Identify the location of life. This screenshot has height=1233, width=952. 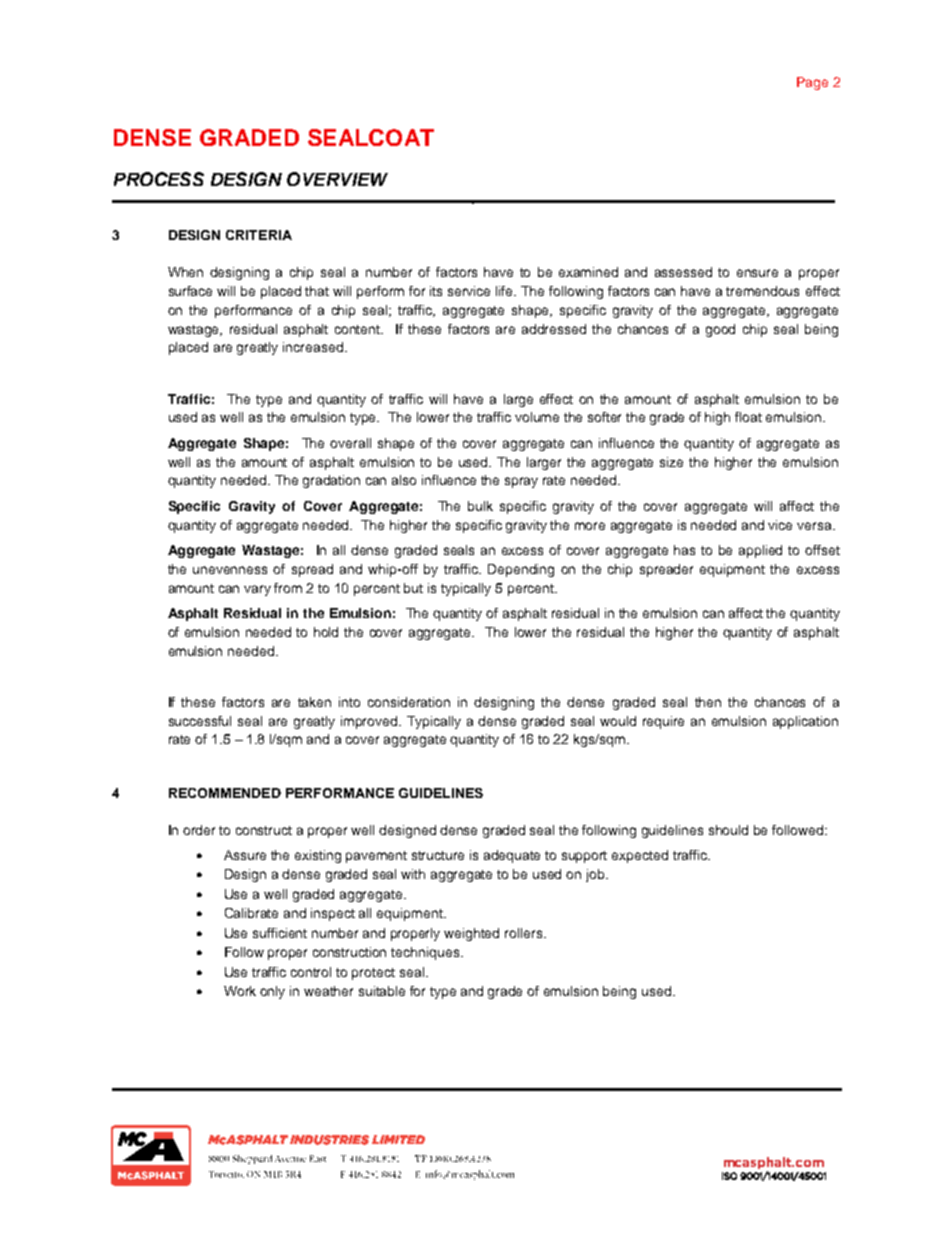
(506, 291).
